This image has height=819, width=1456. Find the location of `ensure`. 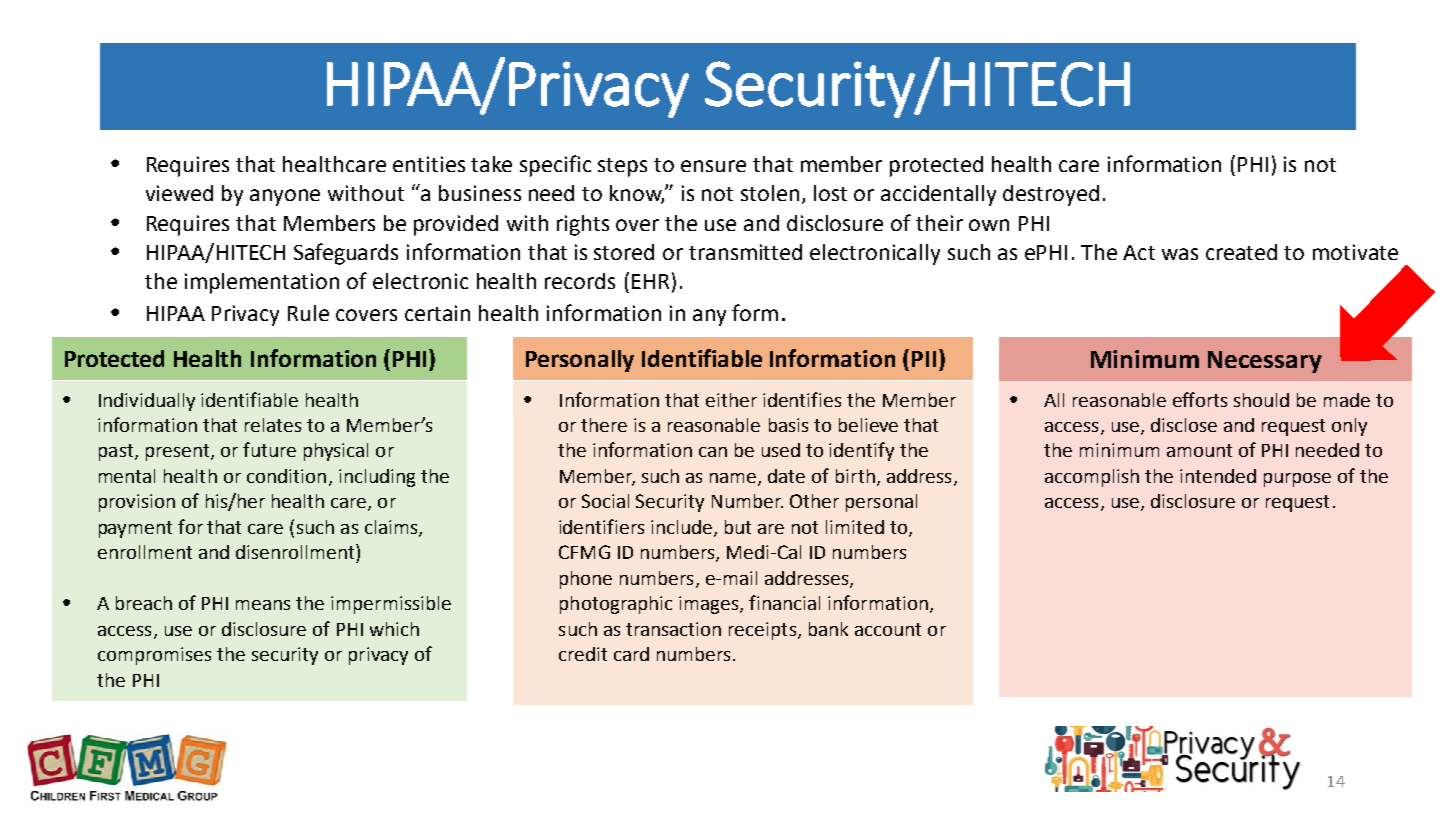

ensure is located at coordinates (713, 166).
